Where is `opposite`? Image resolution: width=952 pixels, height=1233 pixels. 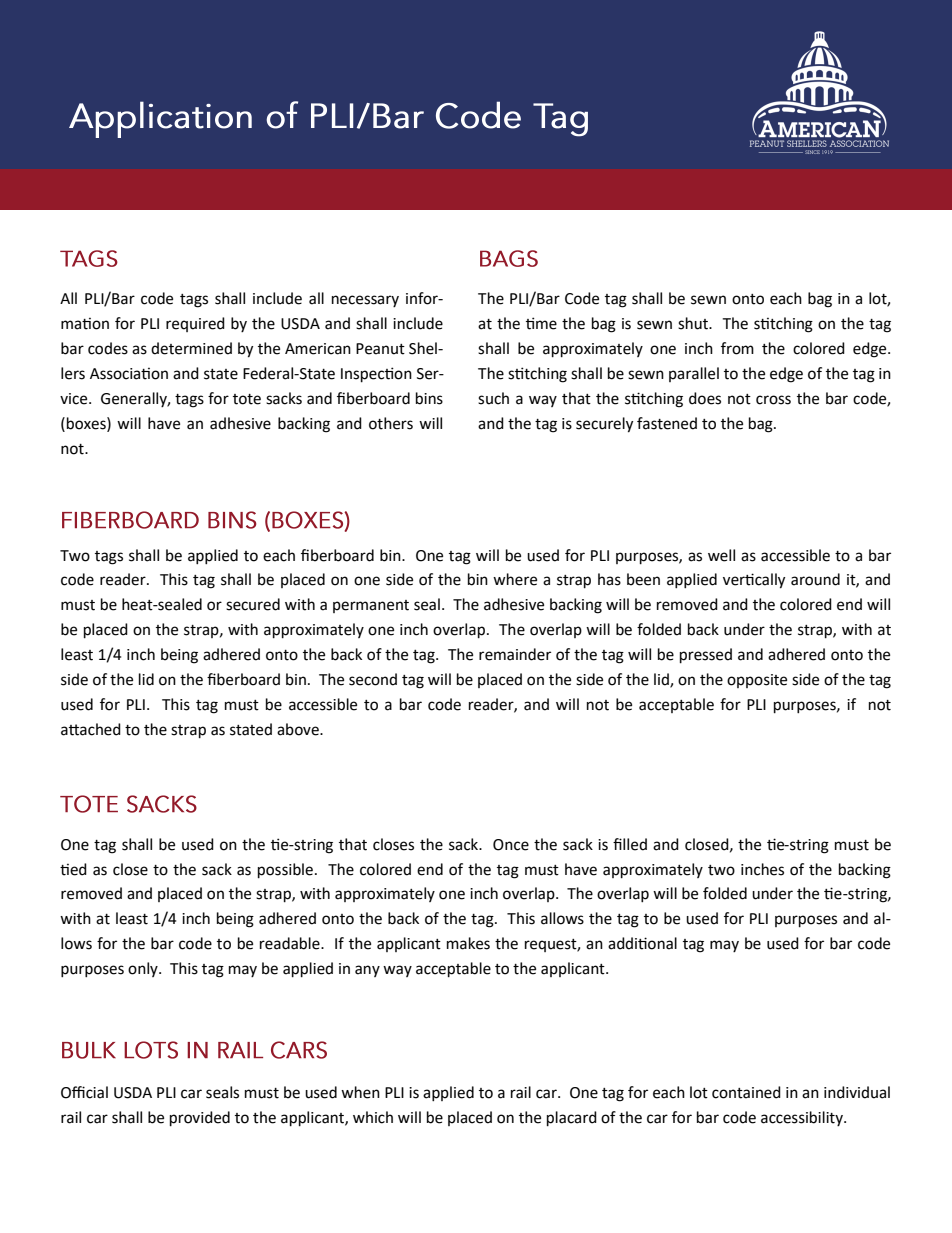
opposite is located at coordinates (757, 681).
